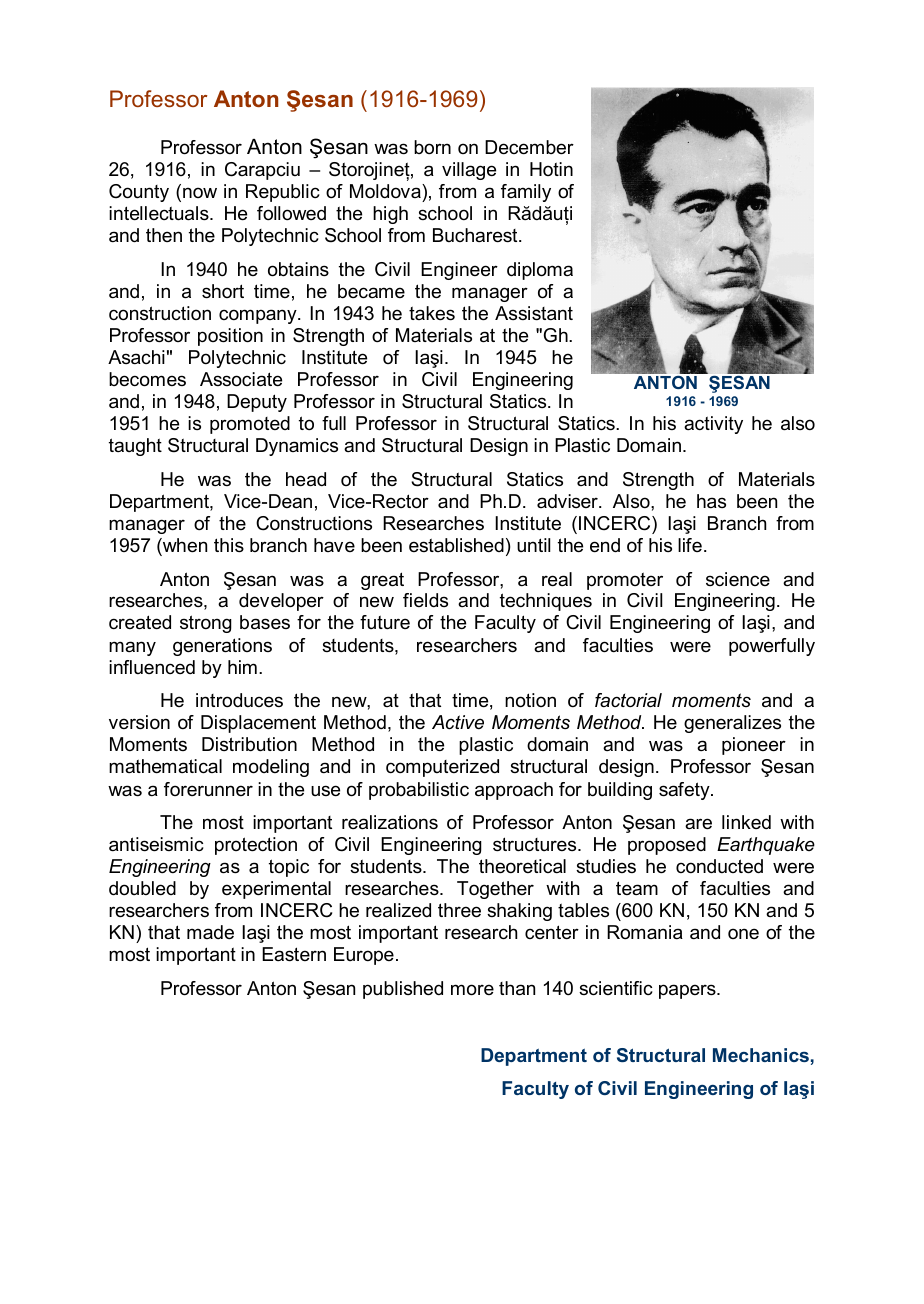 This screenshot has width=924, height=1304. Describe the element at coordinates (628, 700) in the screenshot. I see `factorial` at that location.
